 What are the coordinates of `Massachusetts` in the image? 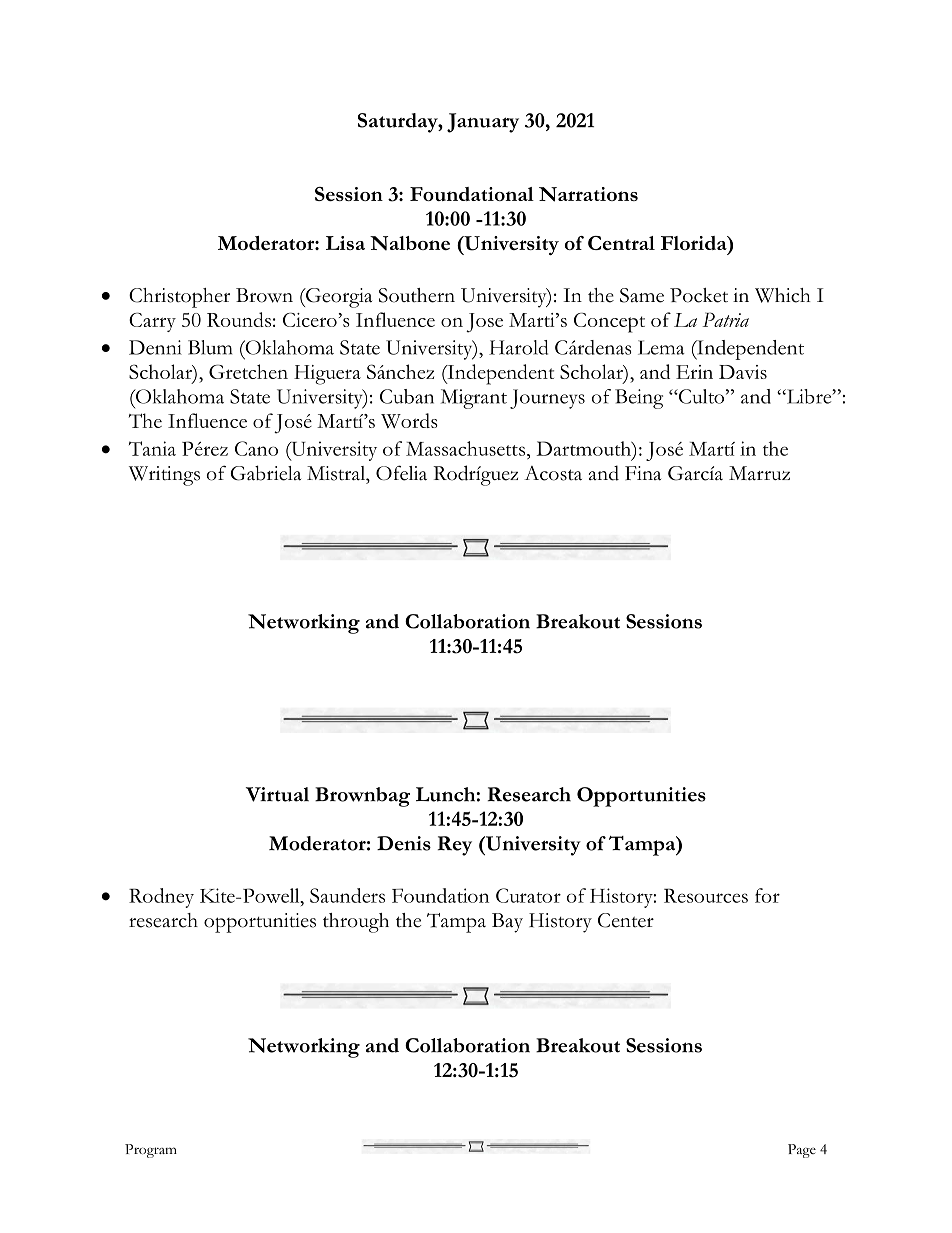 It's located at (465, 448).
